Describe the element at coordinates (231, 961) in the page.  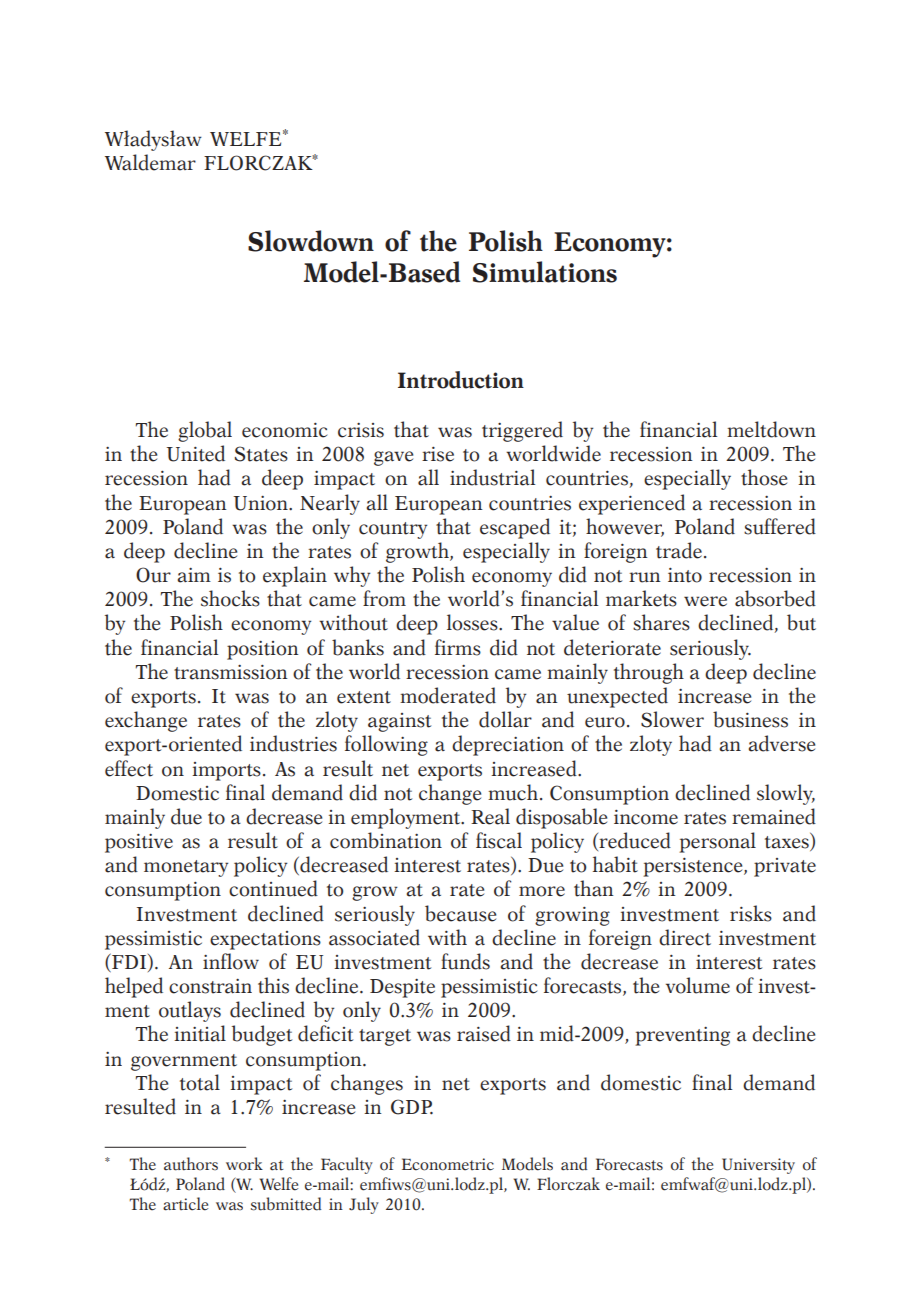
I see `inflow` at that location.
